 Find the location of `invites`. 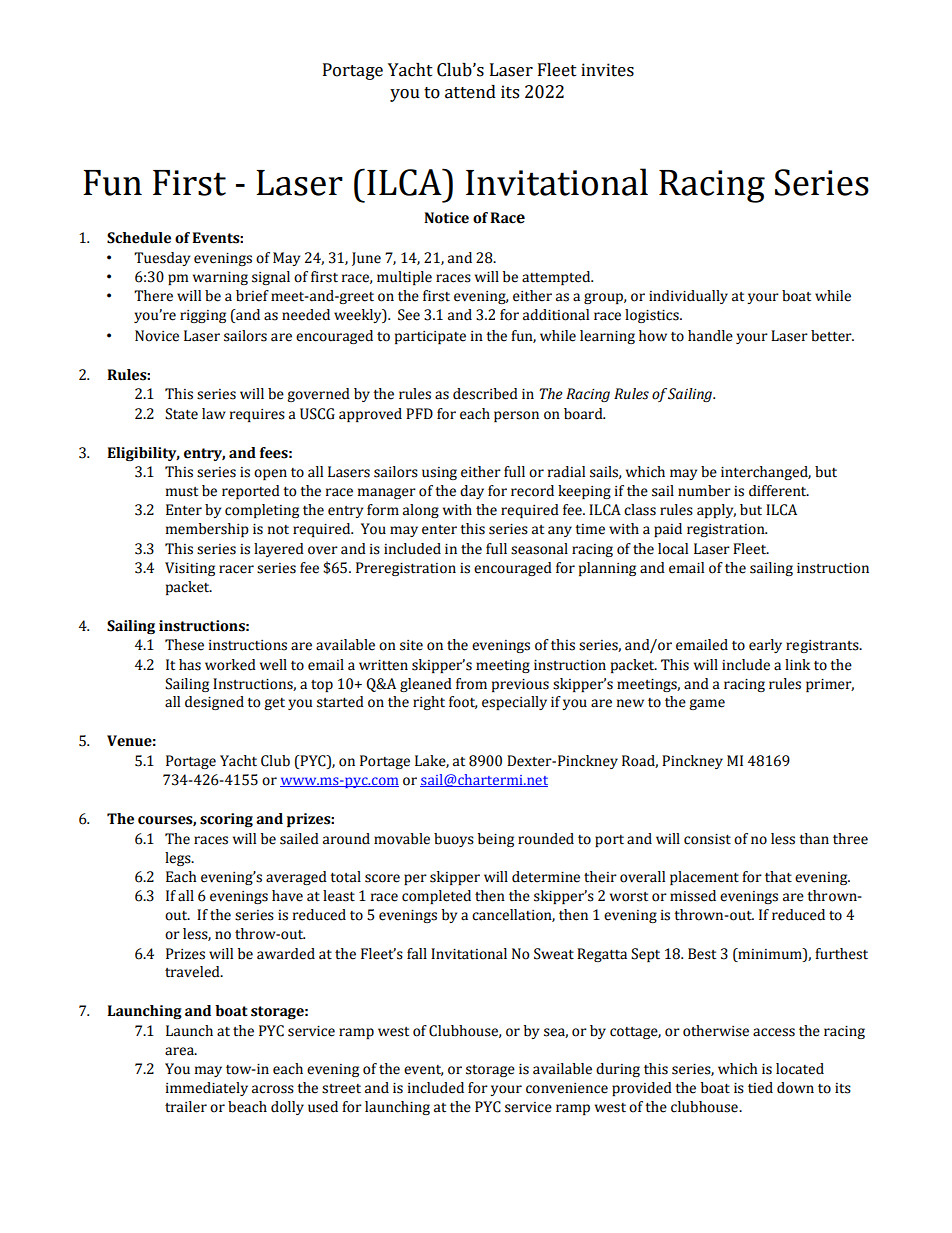

invites is located at coordinates (607, 70).
